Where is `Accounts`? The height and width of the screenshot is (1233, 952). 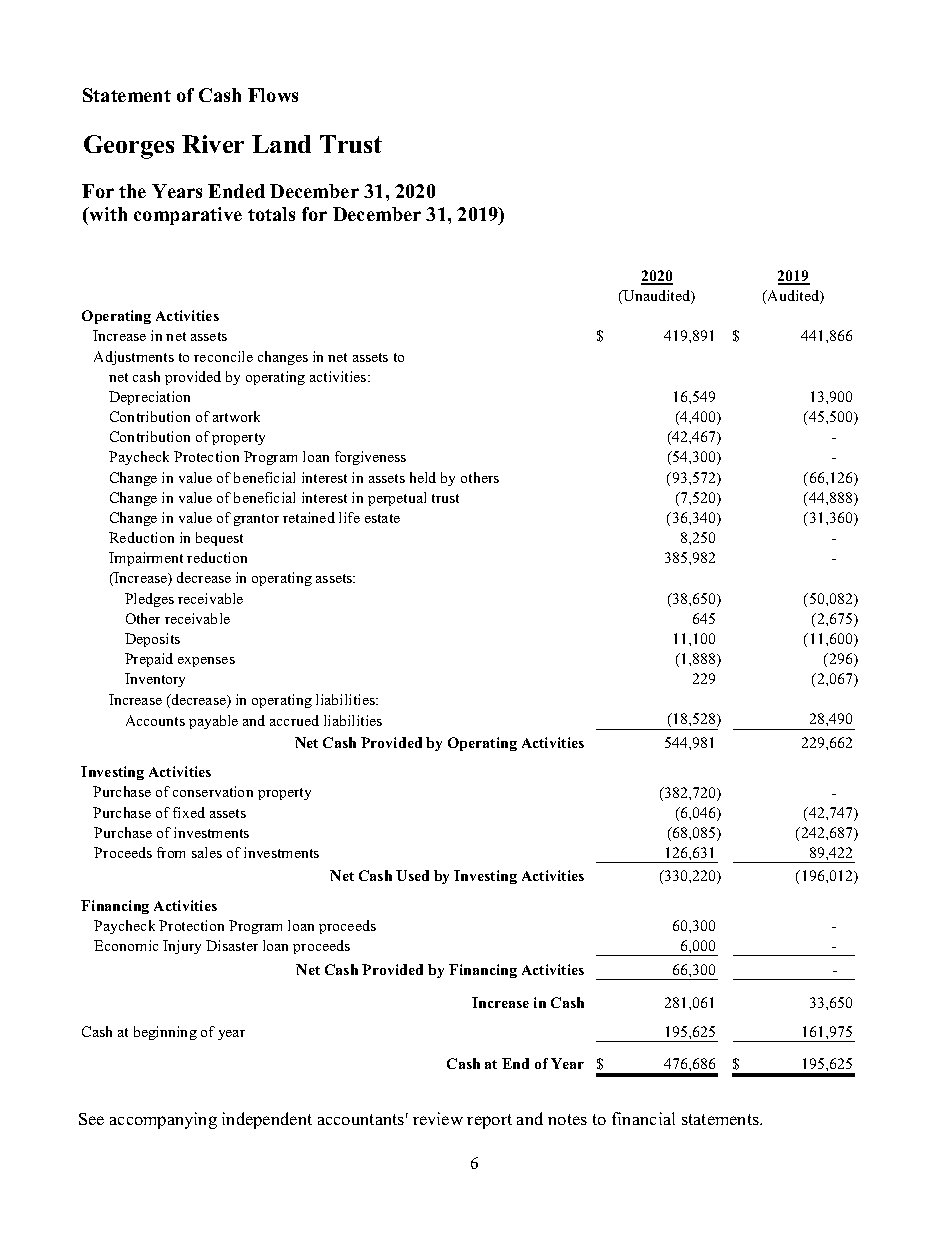 Accounts is located at coordinates (155, 720).
